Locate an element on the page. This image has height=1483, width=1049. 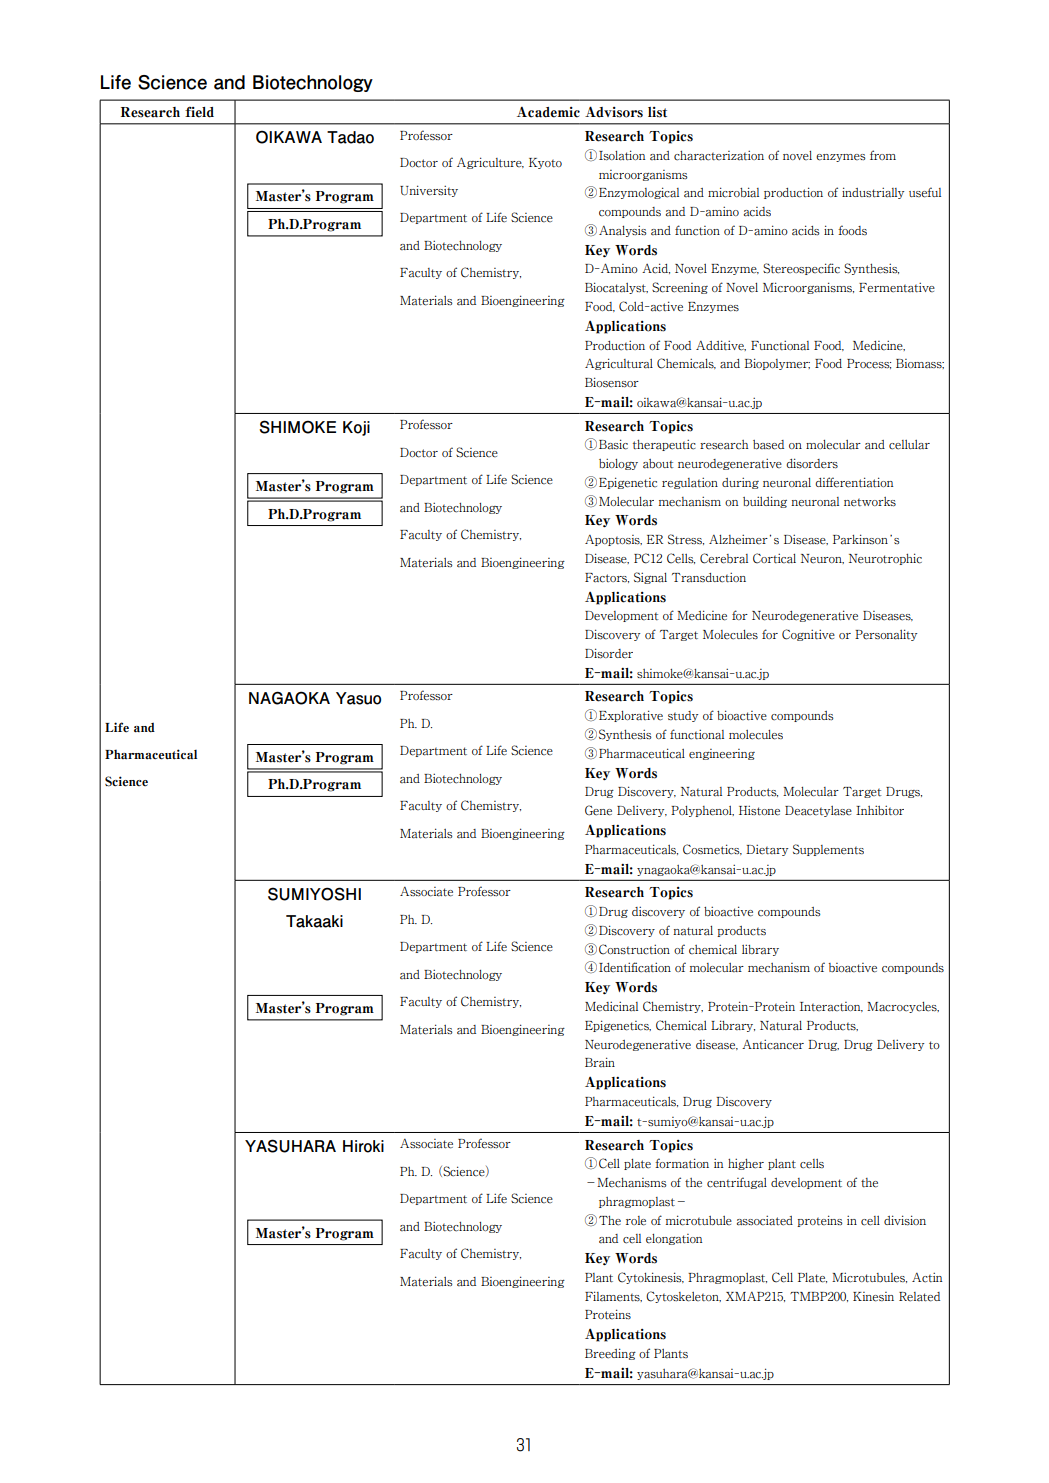
Medicinal is located at coordinates (611, 1006).
